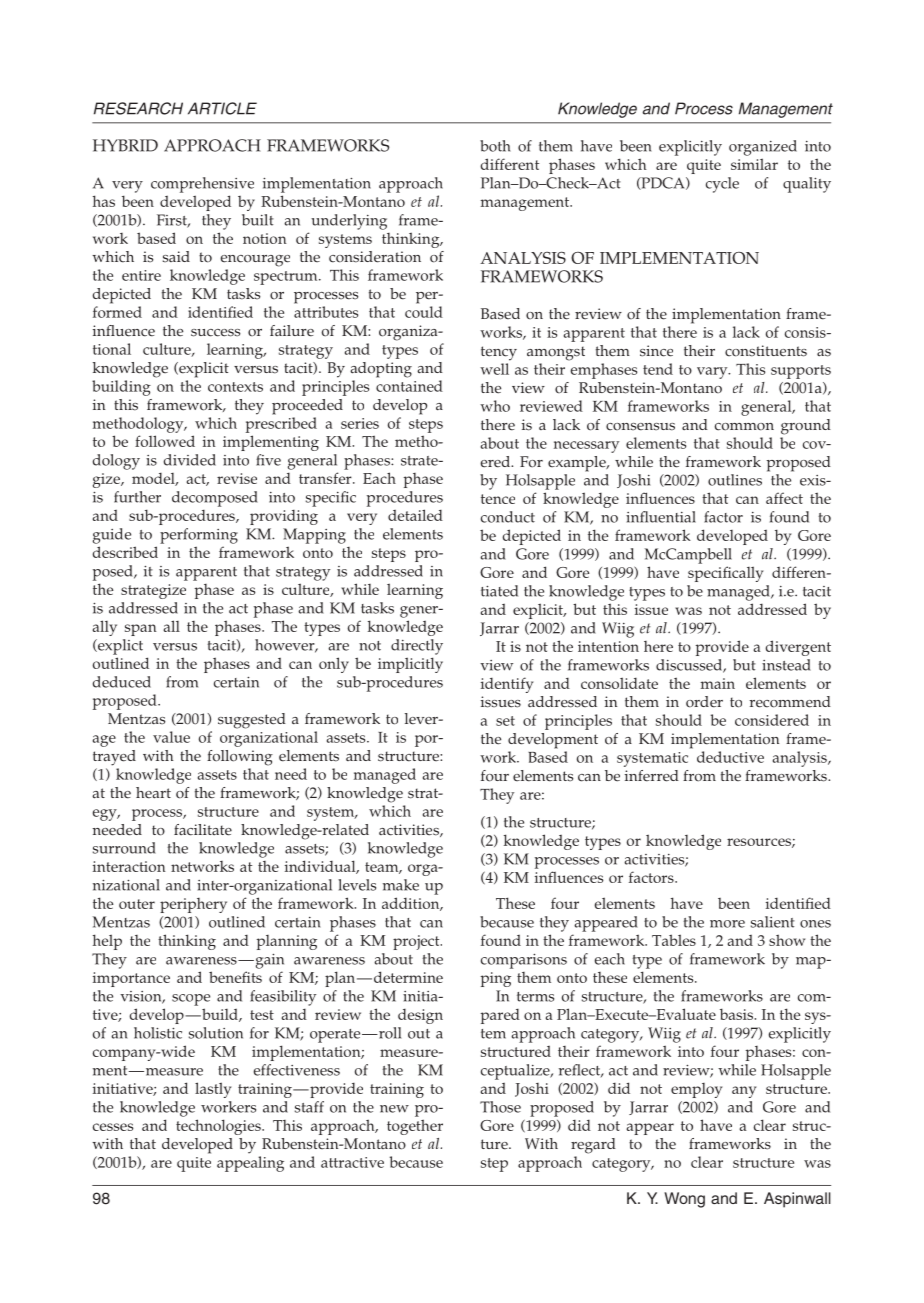  What do you see at coordinates (222, 108) in the screenshot?
I see `ARTICLE` at bounding box center [222, 108].
